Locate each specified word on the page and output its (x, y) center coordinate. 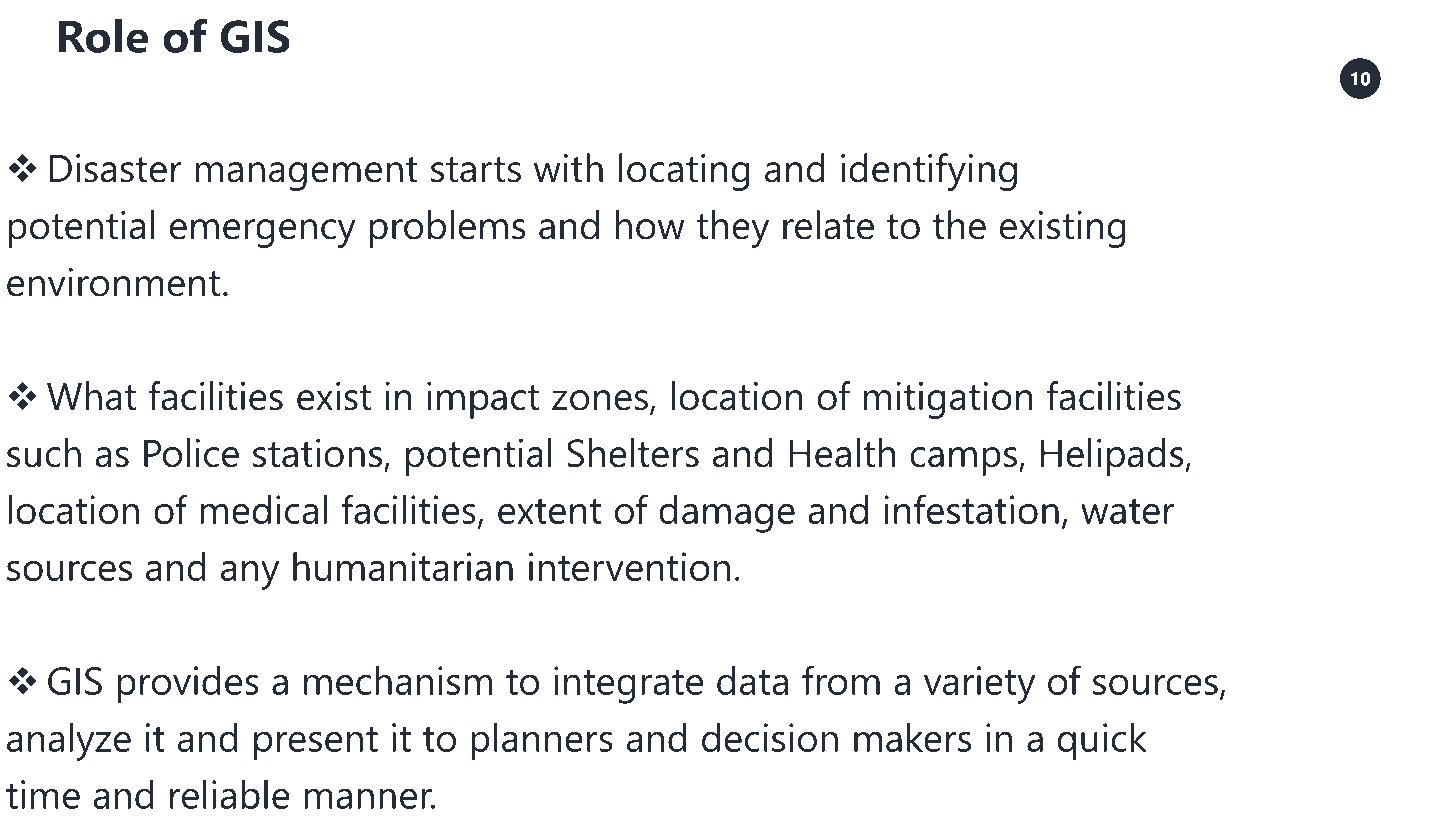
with (568, 168)
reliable (230, 794)
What (91, 396)
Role (103, 36)
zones (599, 400)
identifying (929, 172)
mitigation (948, 400)
